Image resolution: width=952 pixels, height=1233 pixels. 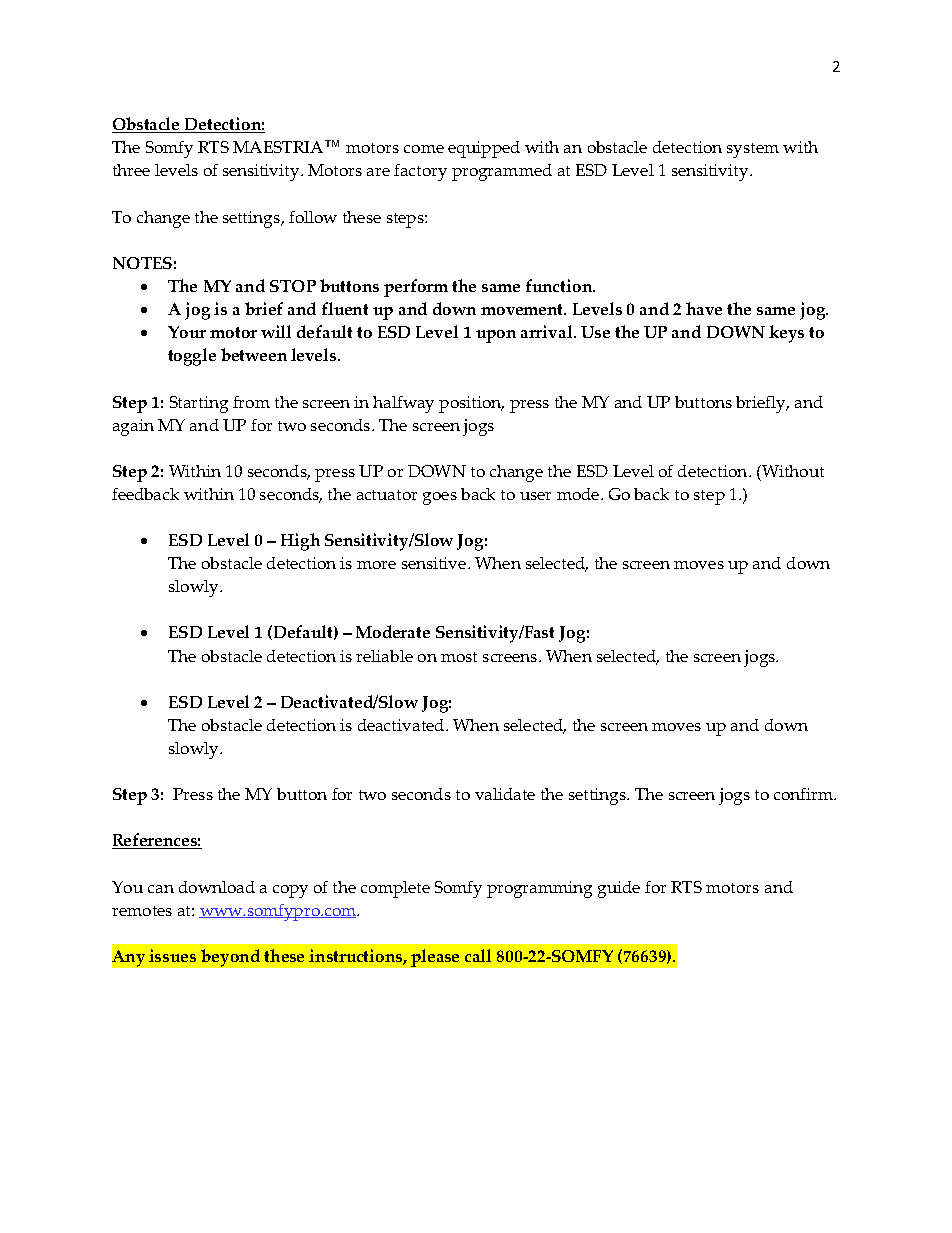 What do you see at coordinates (753, 150) in the document?
I see `system` at bounding box center [753, 150].
